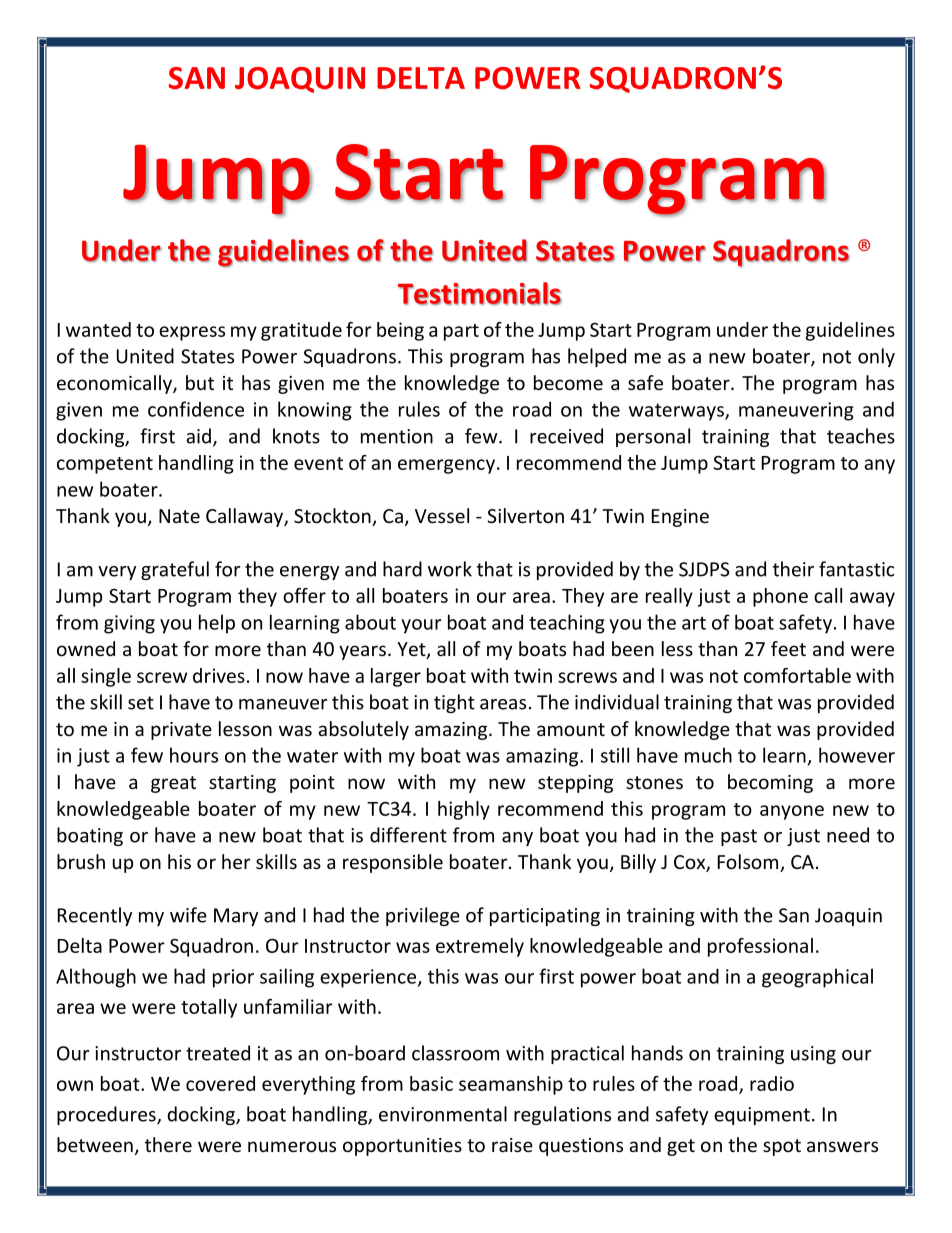 The image size is (952, 1233). Describe the element at coordinates (780, 597) in the page. I see `phone` at that location.
